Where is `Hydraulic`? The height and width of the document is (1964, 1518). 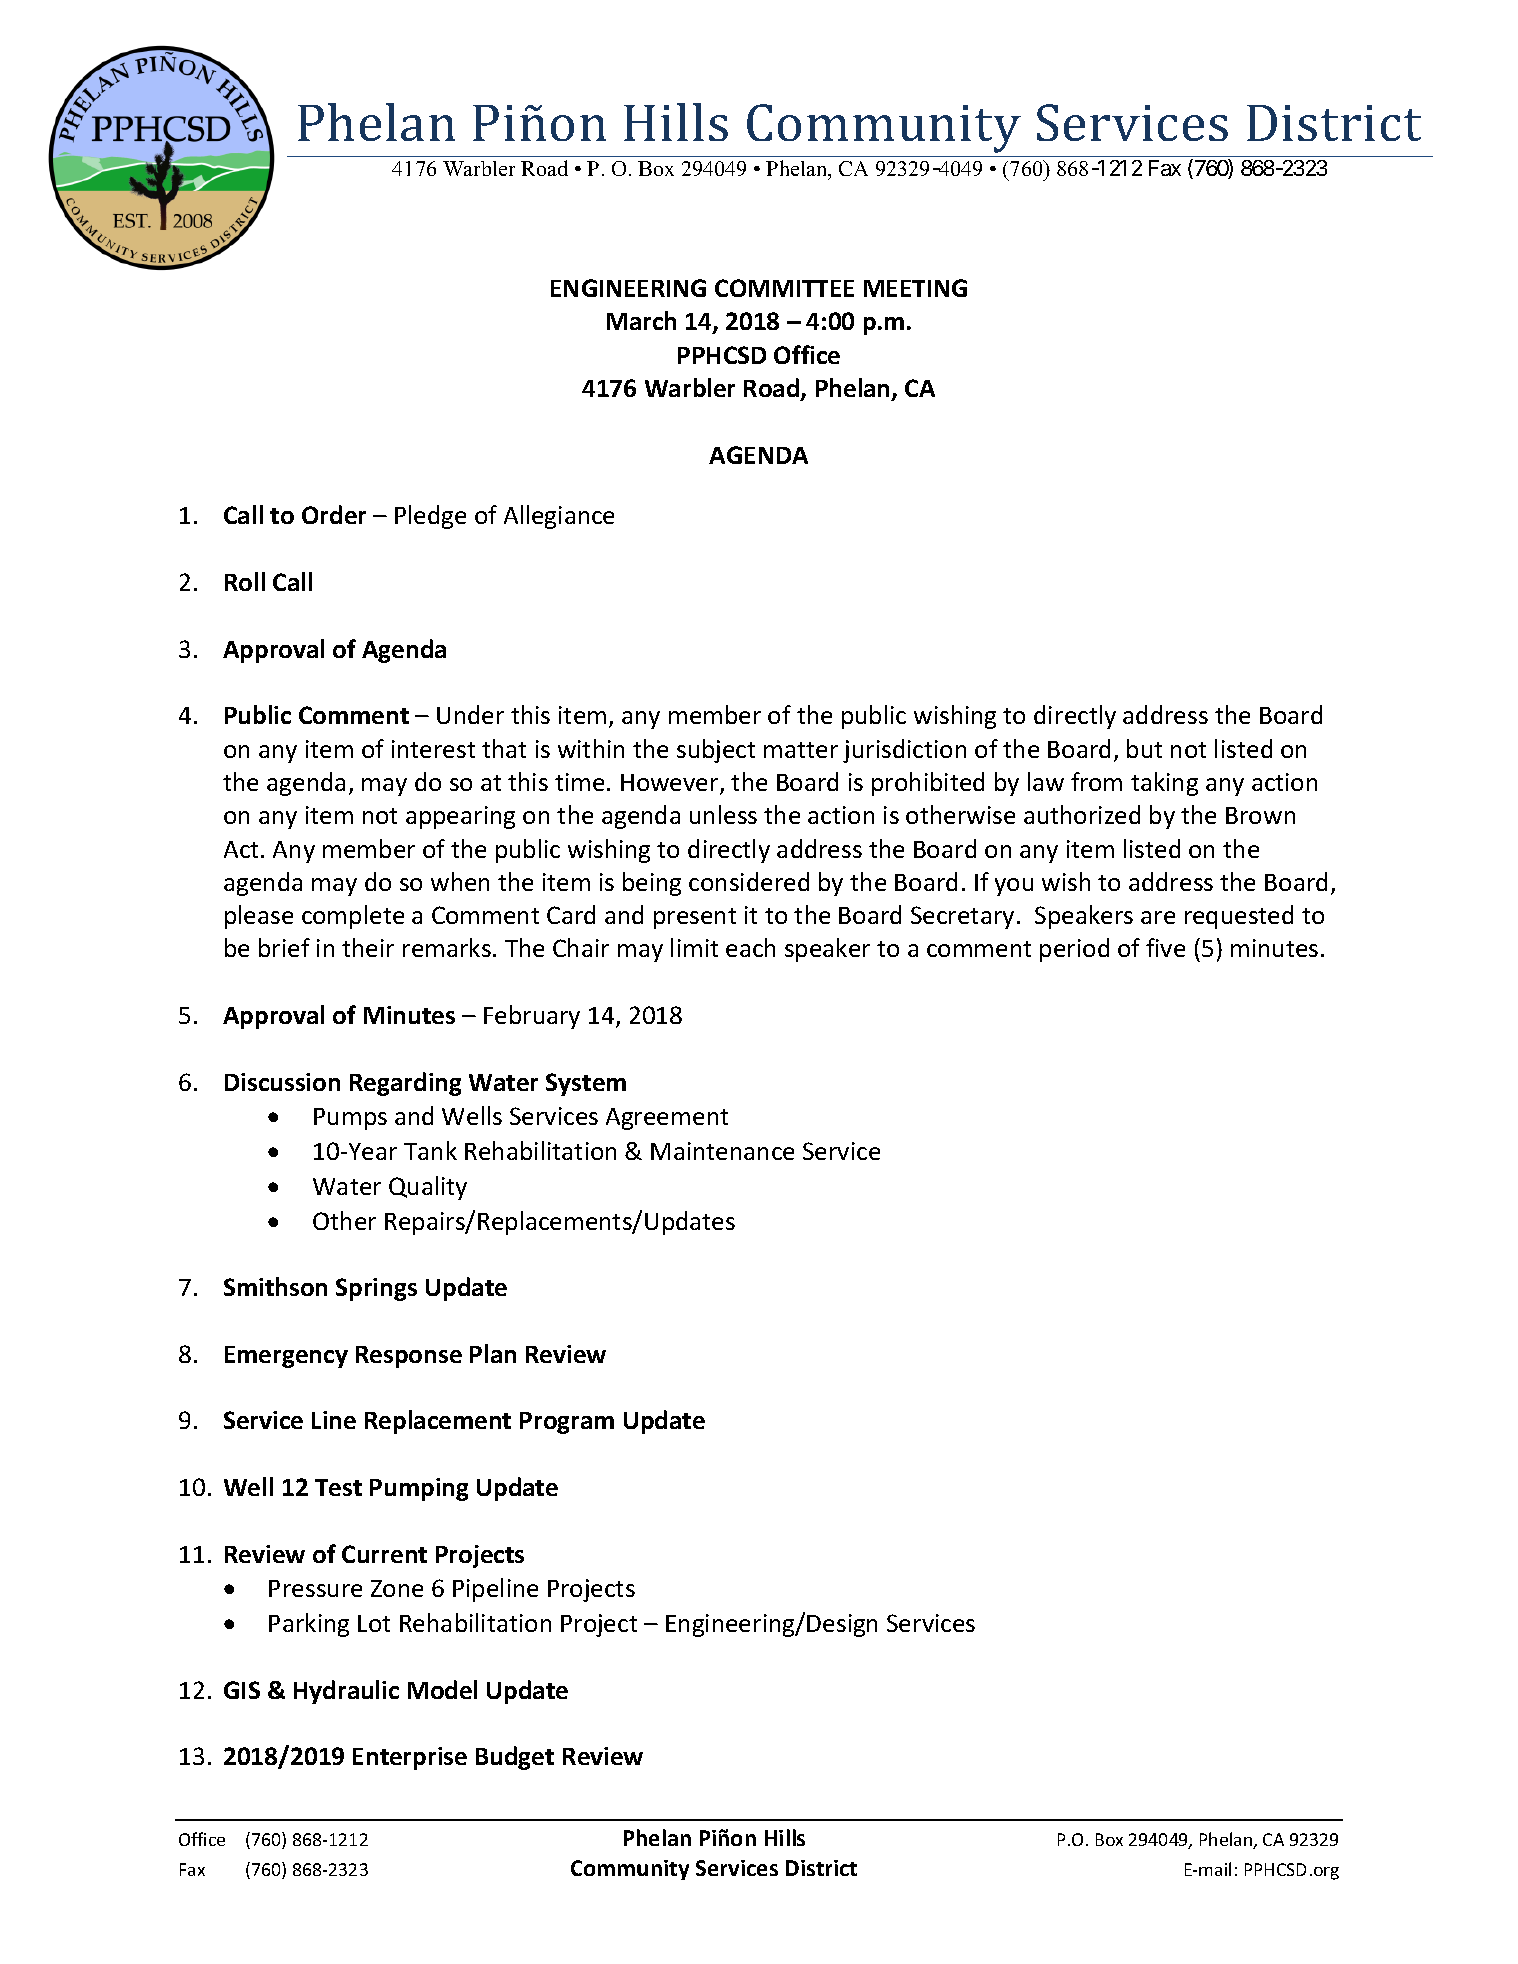 Hydraulic is located at coordinates (346, 1692).
